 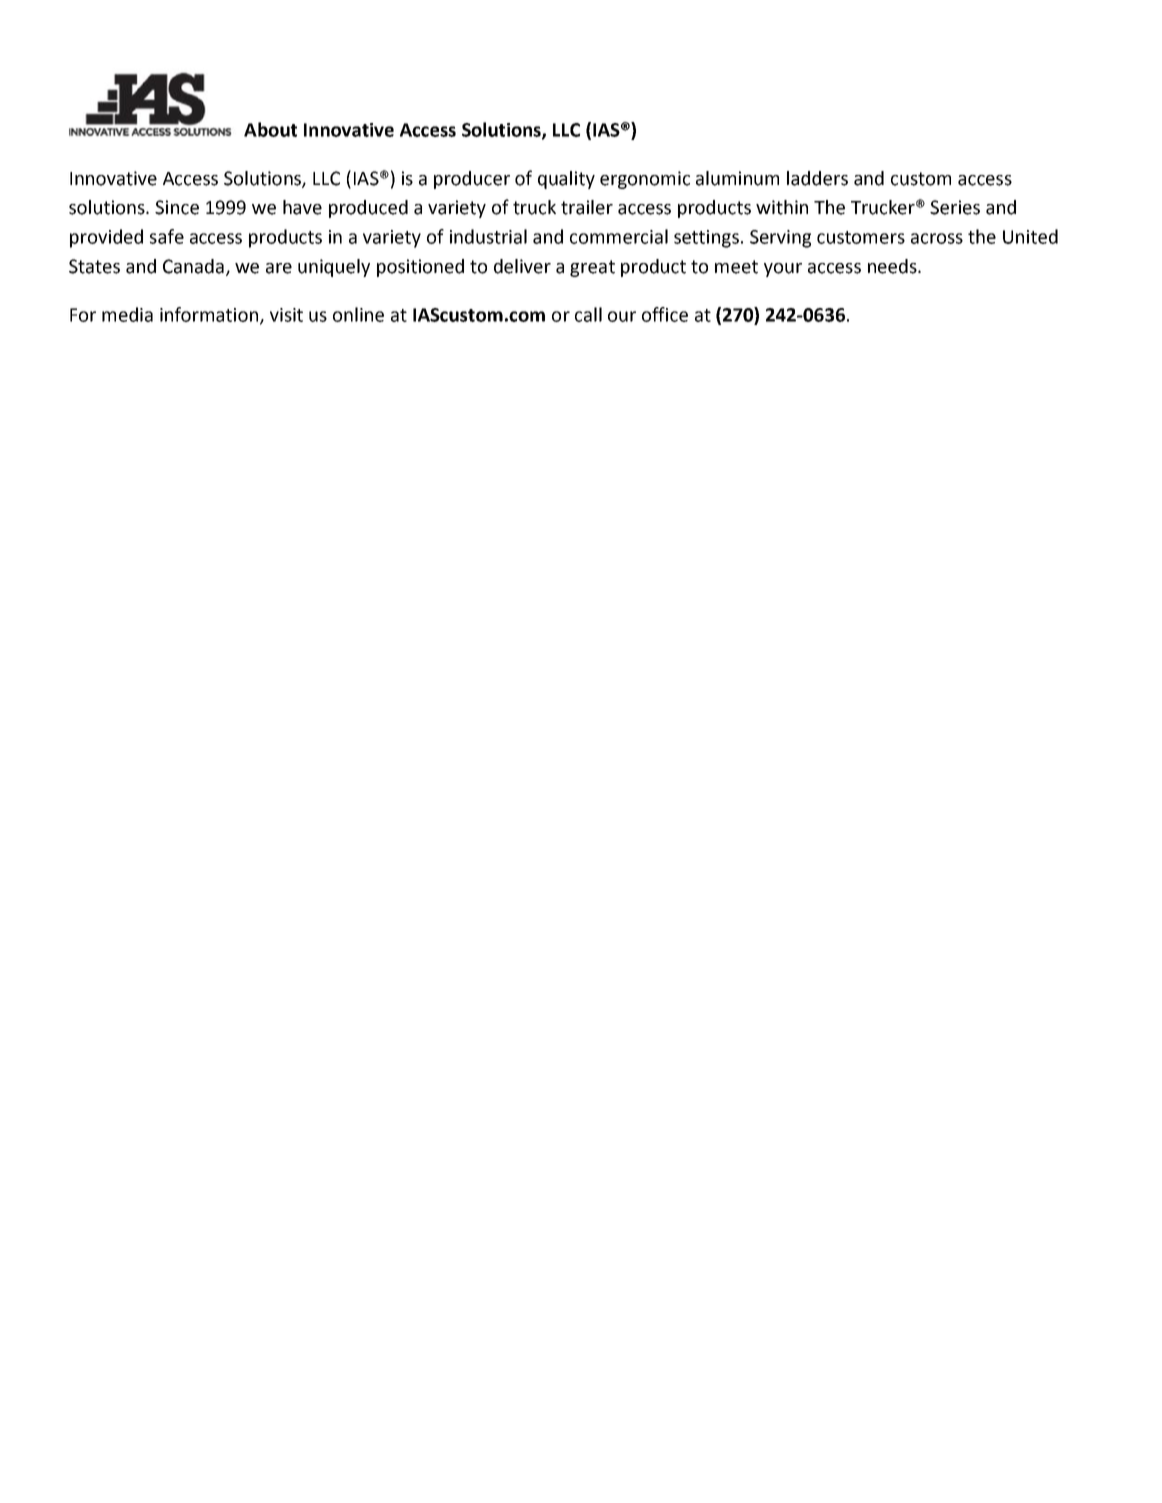 What do you see at coordinates (193, 266) in the screenshot?
I see `Canada` at bounding box center [193, 266].
